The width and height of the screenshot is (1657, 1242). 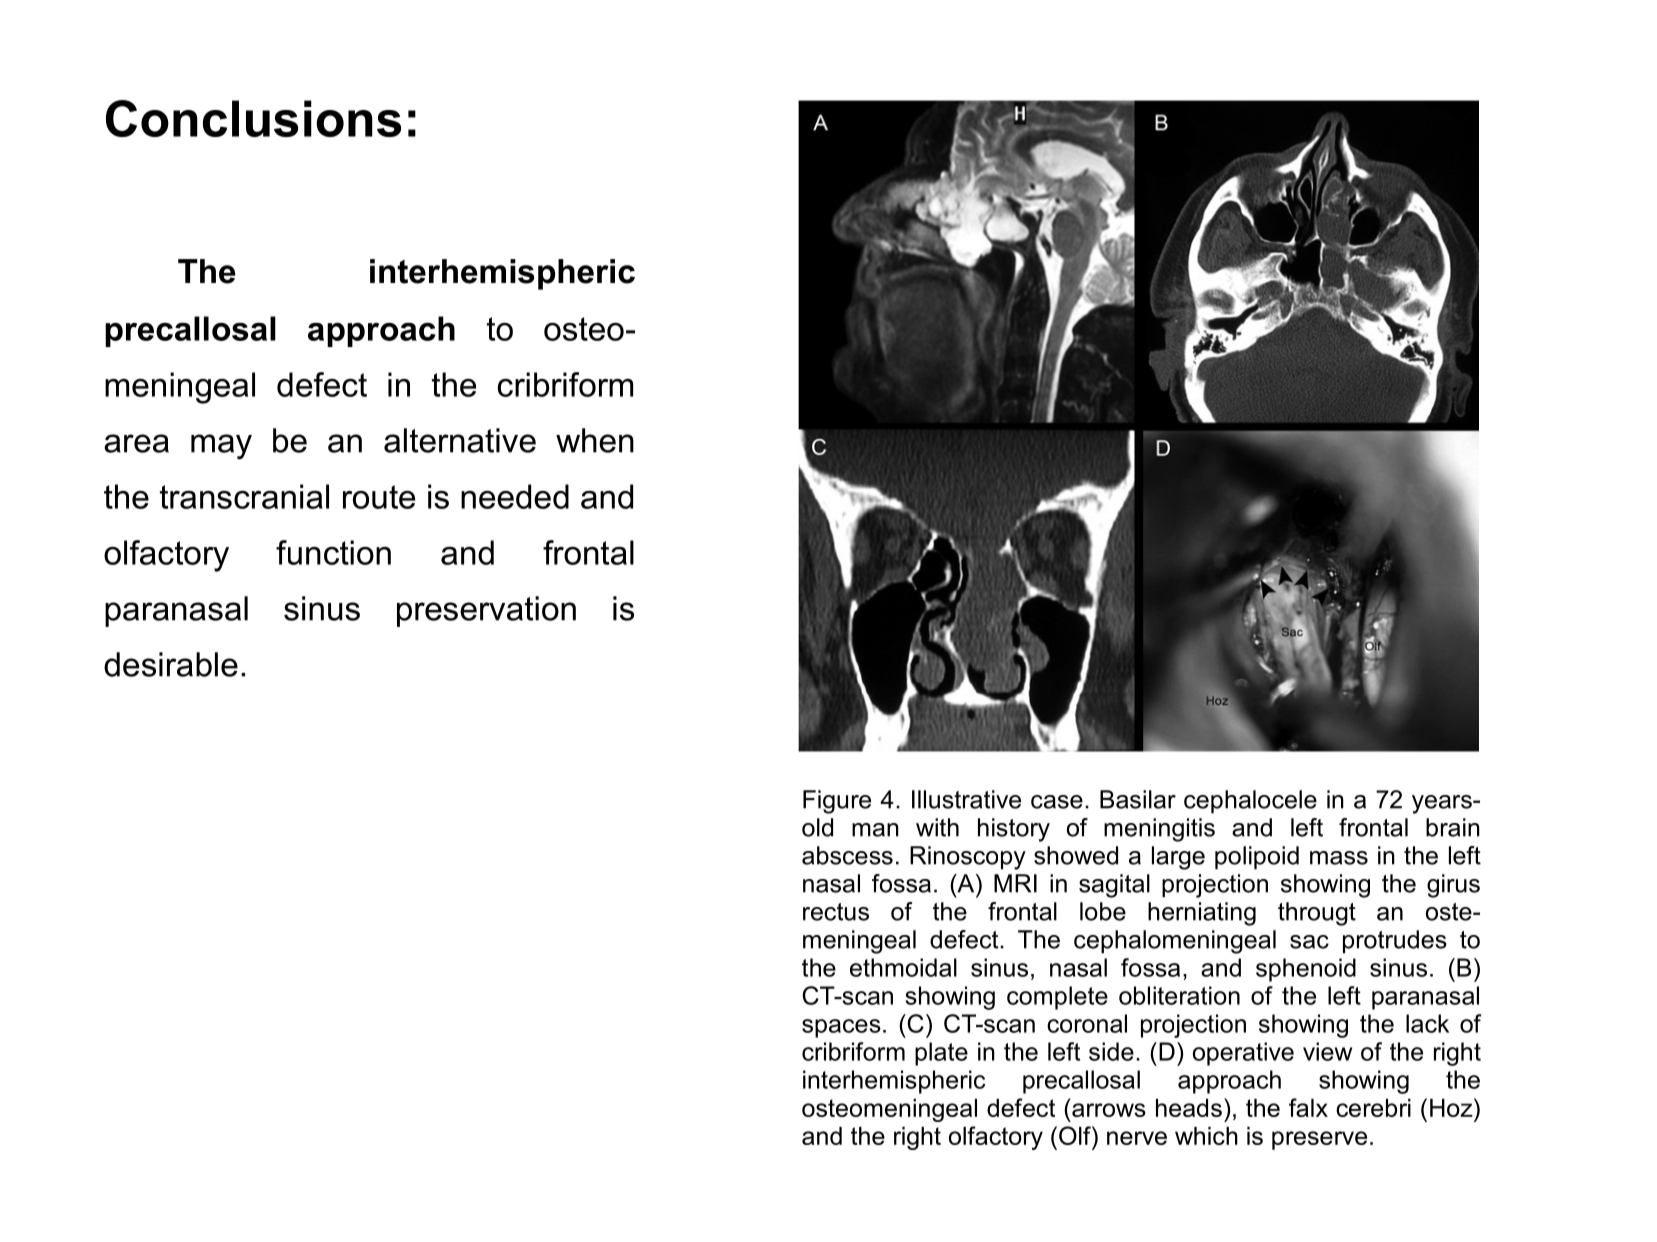 I want to click on plate, so click(x=941, y=1054).
